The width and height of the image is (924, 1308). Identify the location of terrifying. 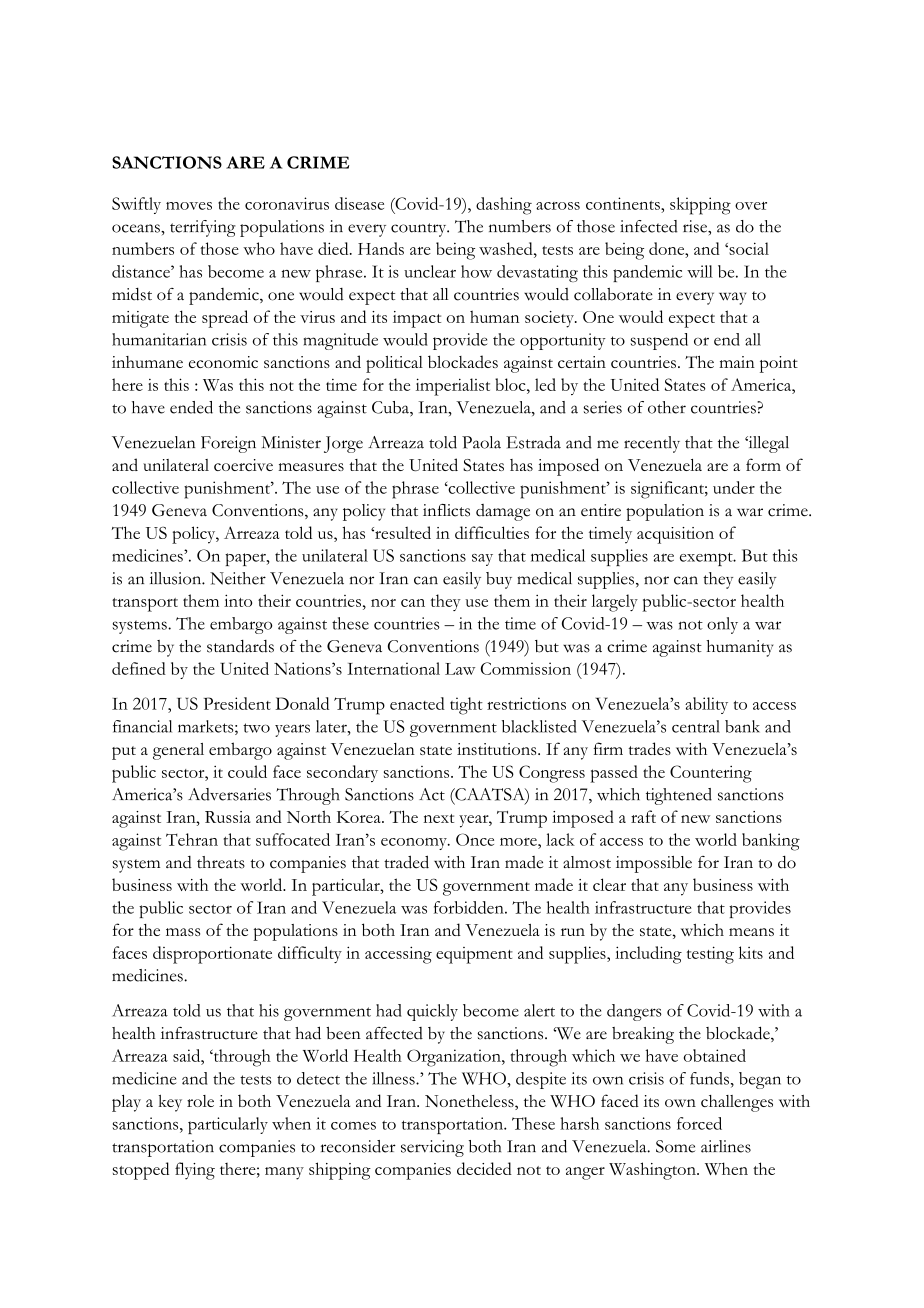
(203, 228).
